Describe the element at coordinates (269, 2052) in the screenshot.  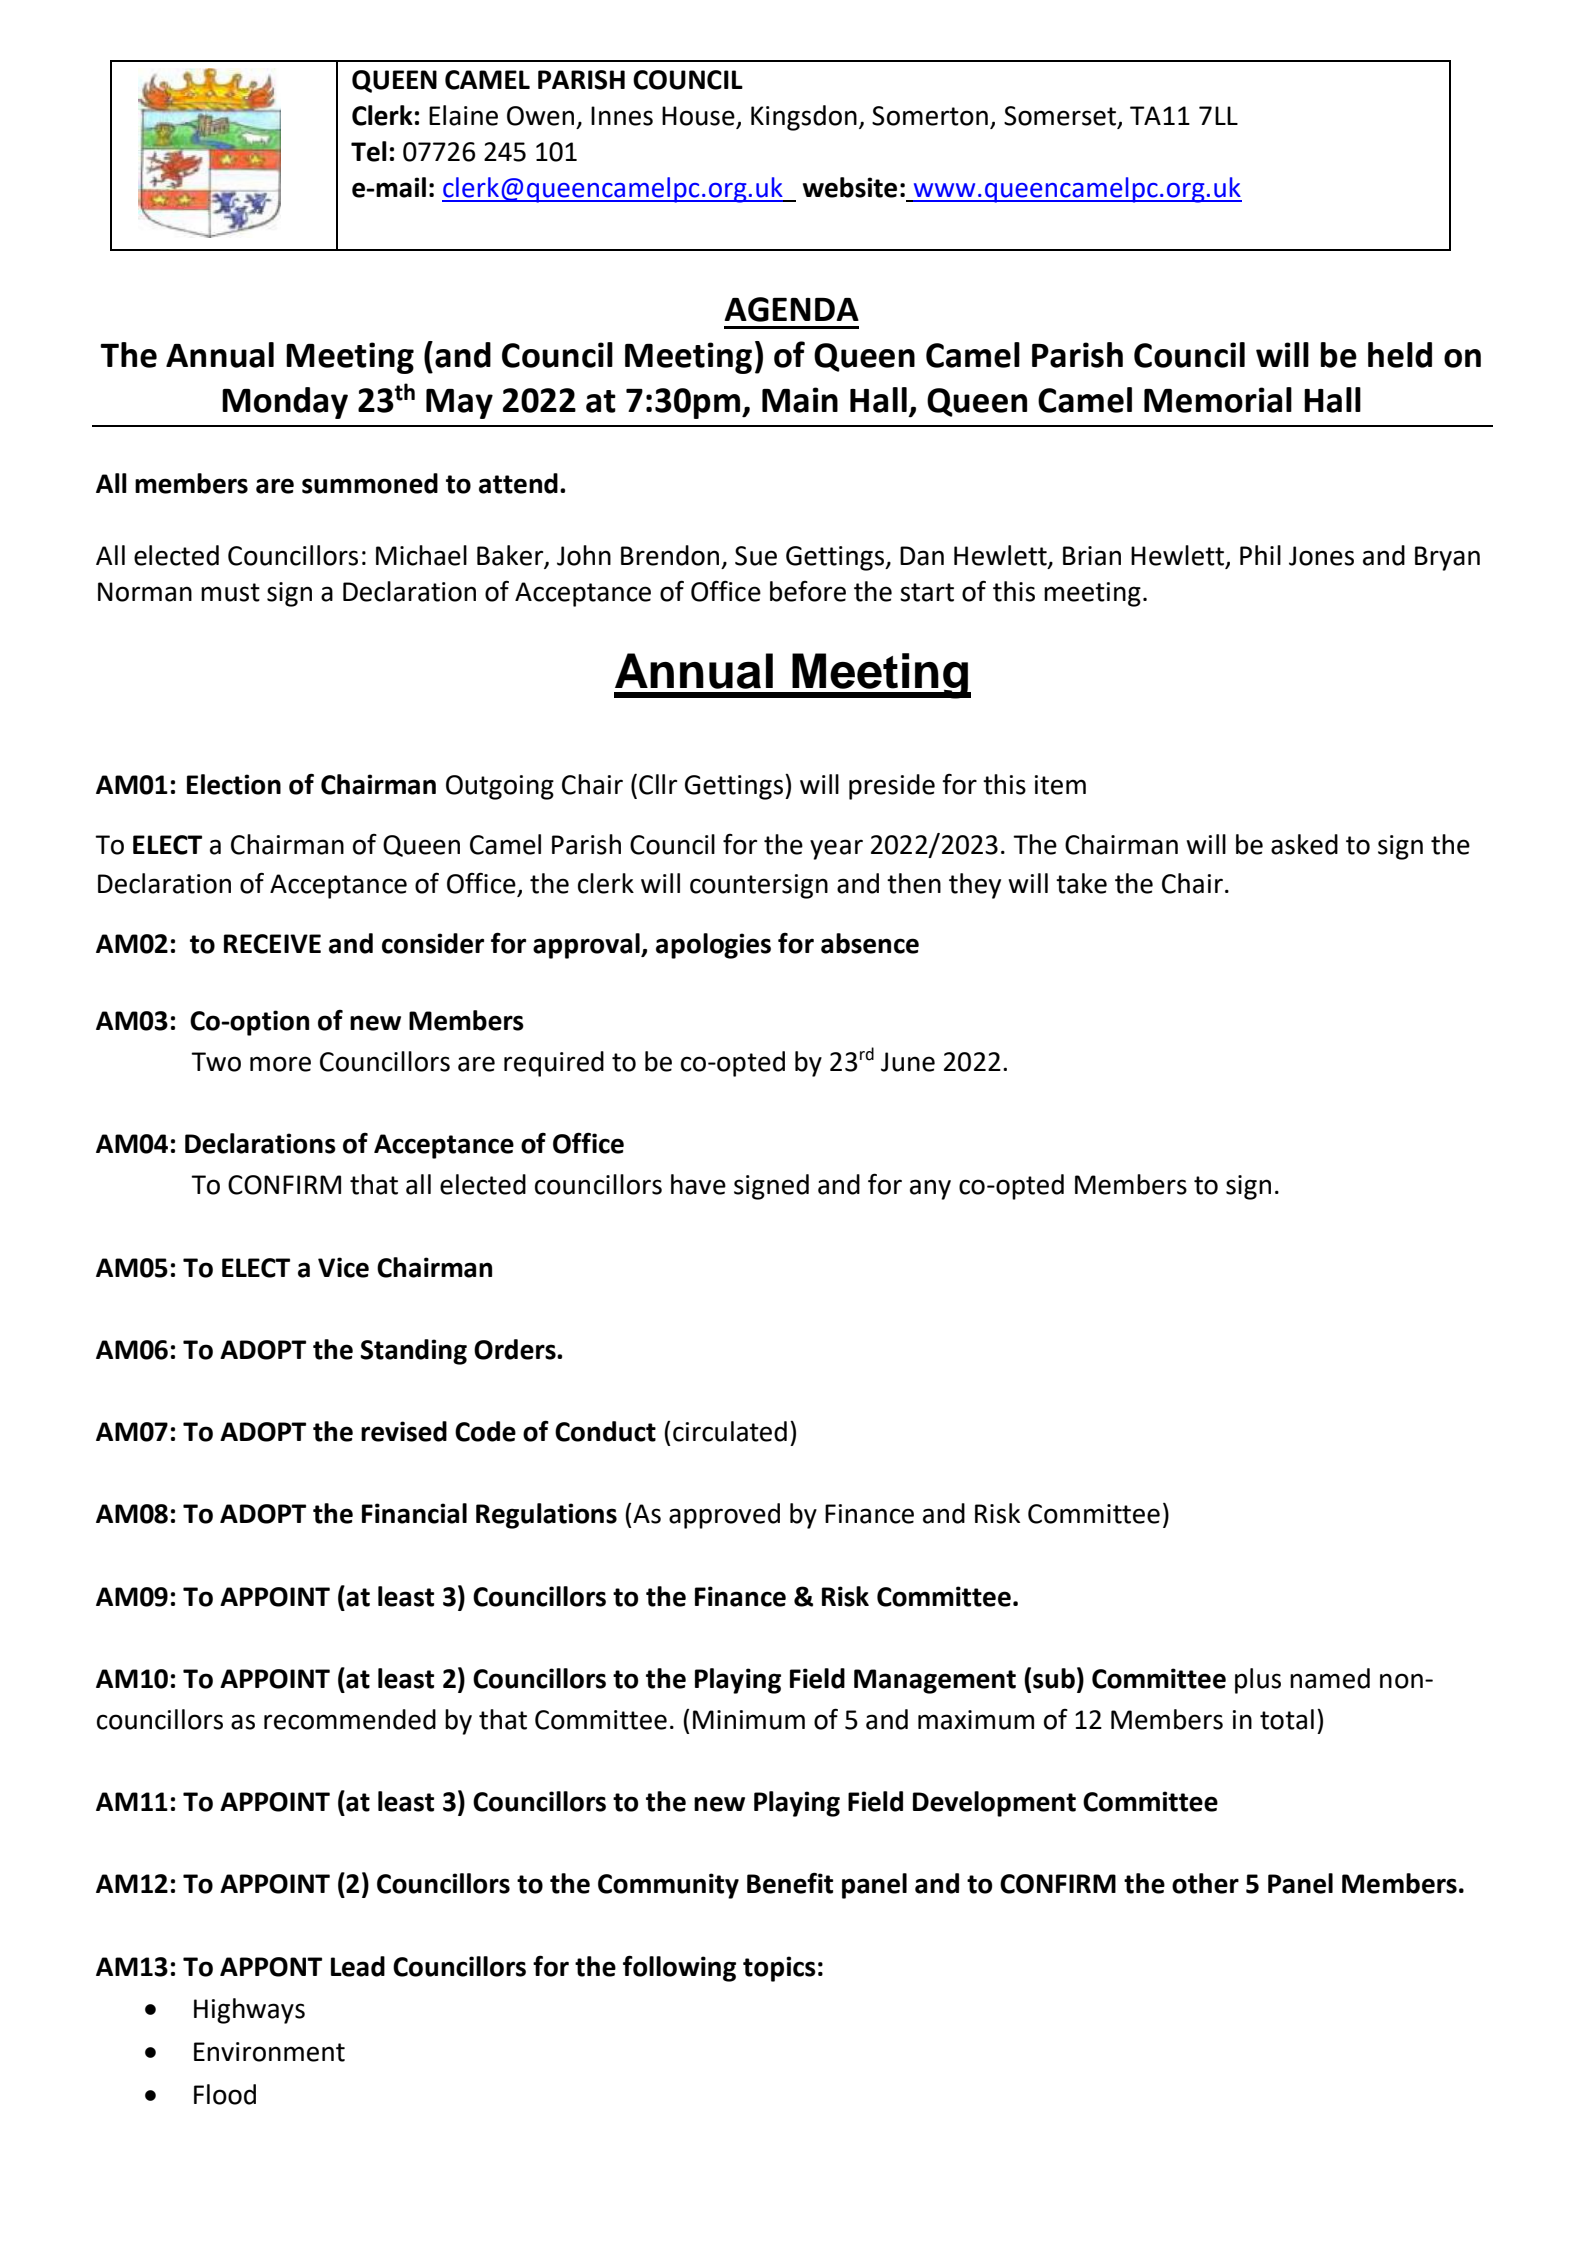
I see `Environment` at that location.
